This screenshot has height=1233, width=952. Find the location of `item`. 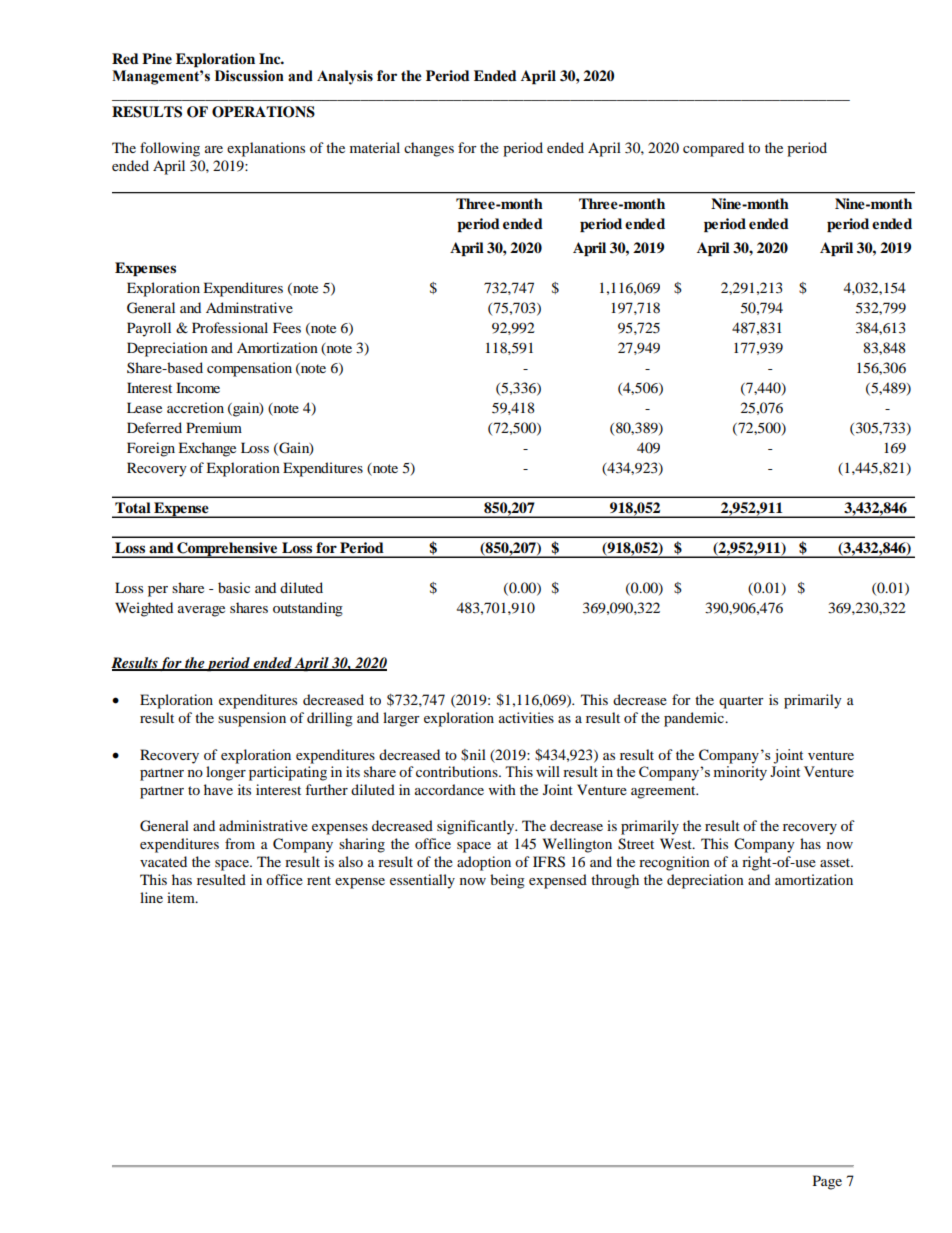

item is located at coordinates (182, 897).
